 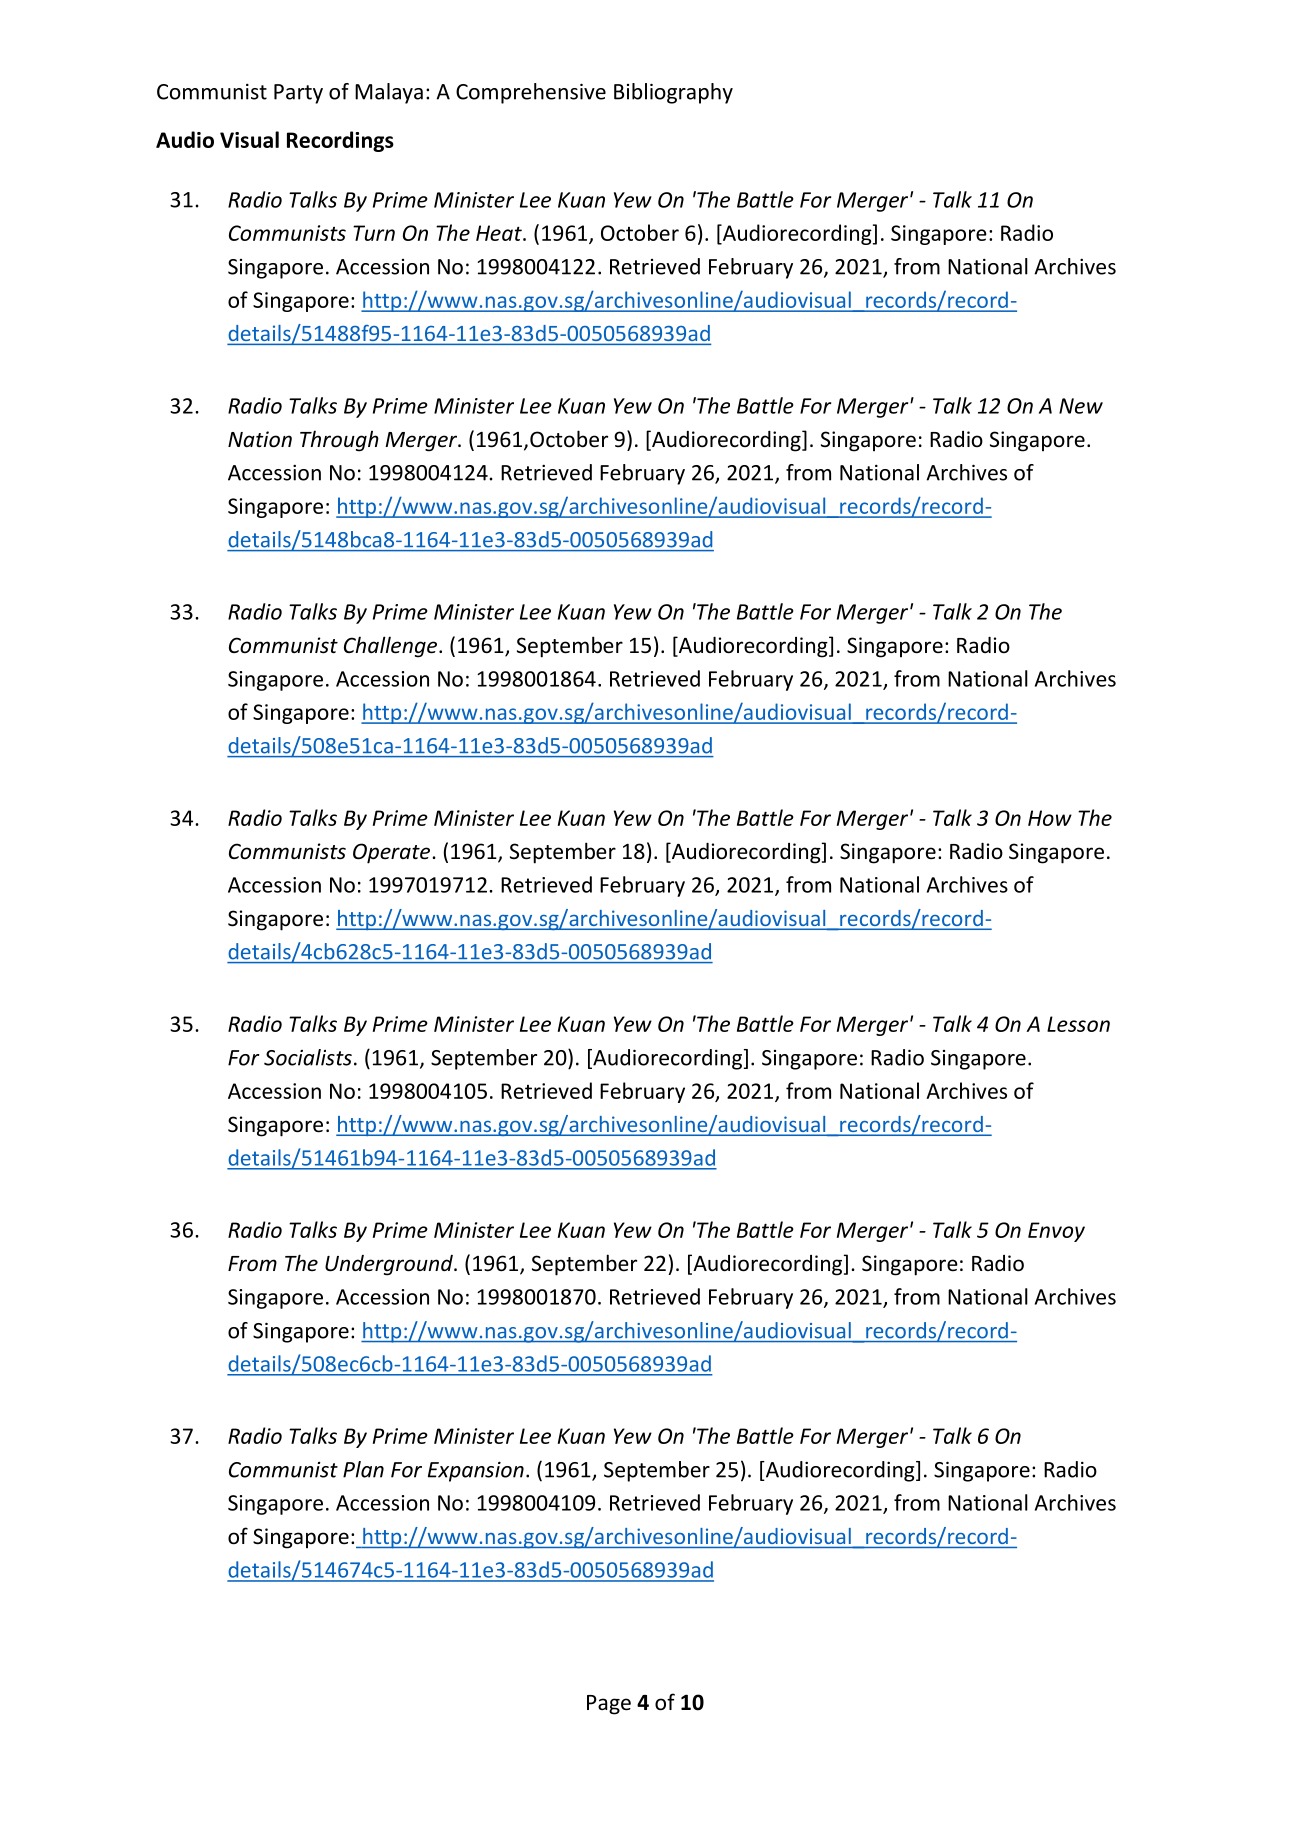 I want to click on Page, so click(x=609, y=1705).
